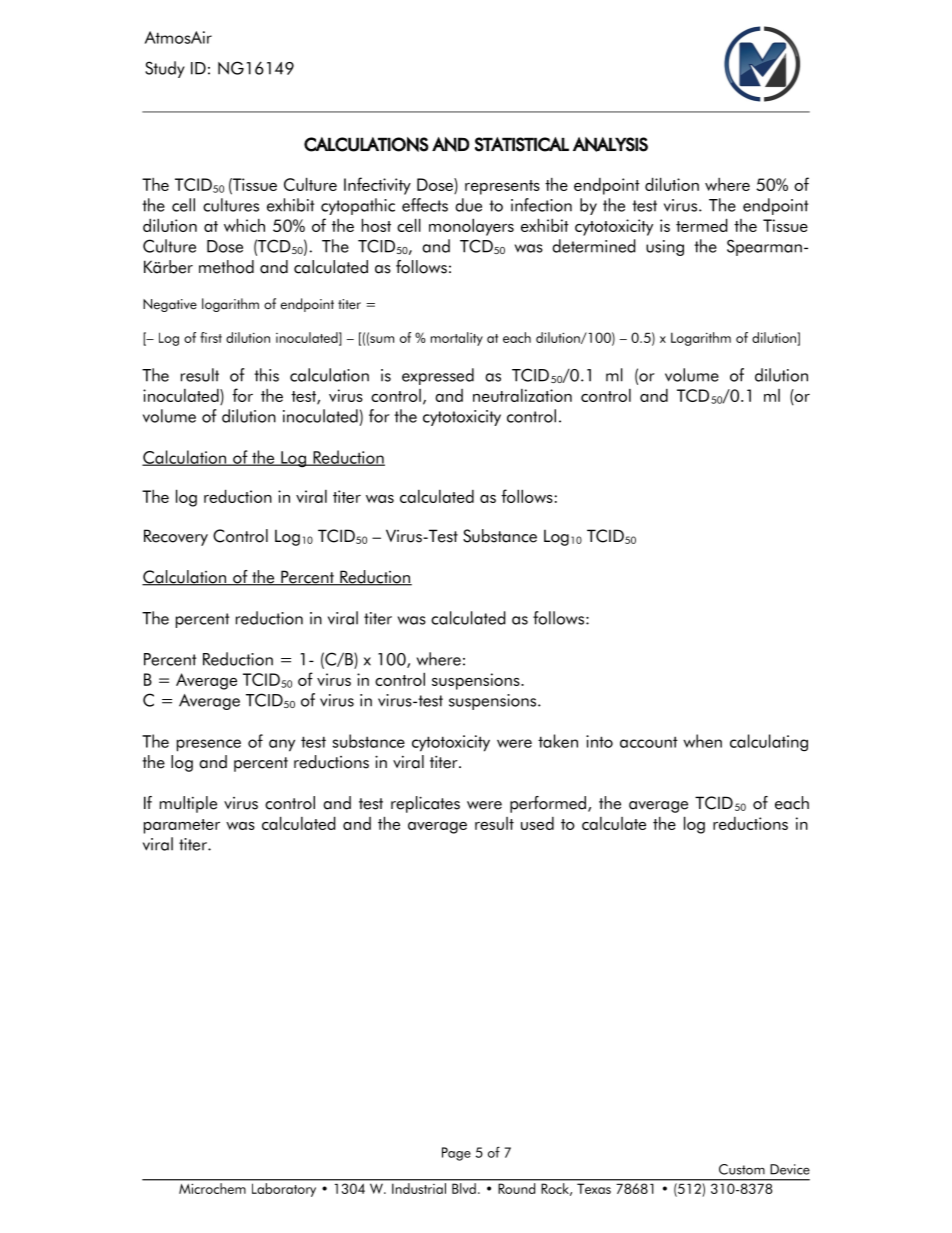  What do you see at coordinates (522, 144) in the page?
I see `STATISTICAL` at bounding box center [522, 144].
